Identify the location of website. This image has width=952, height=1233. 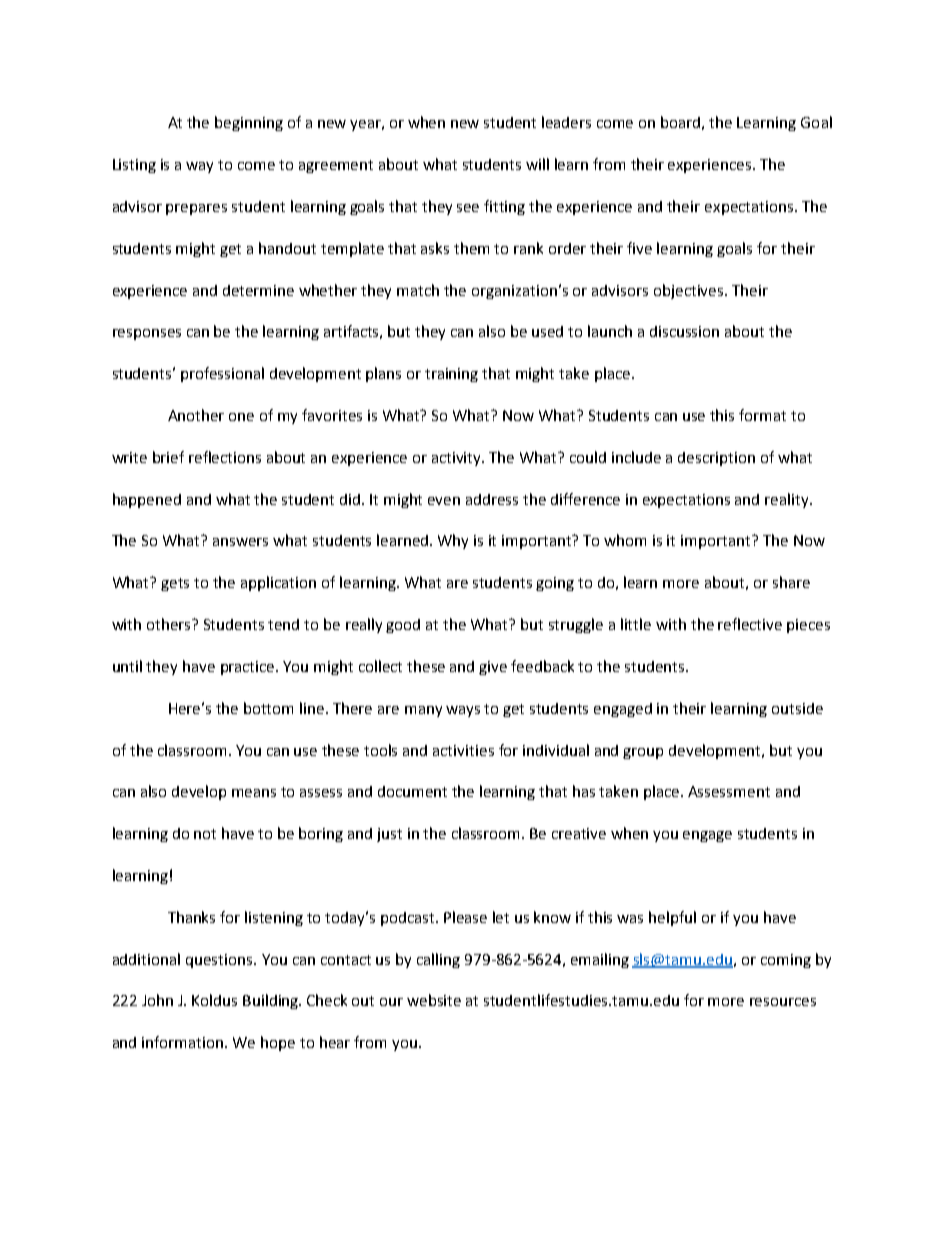
(434, 1000).
